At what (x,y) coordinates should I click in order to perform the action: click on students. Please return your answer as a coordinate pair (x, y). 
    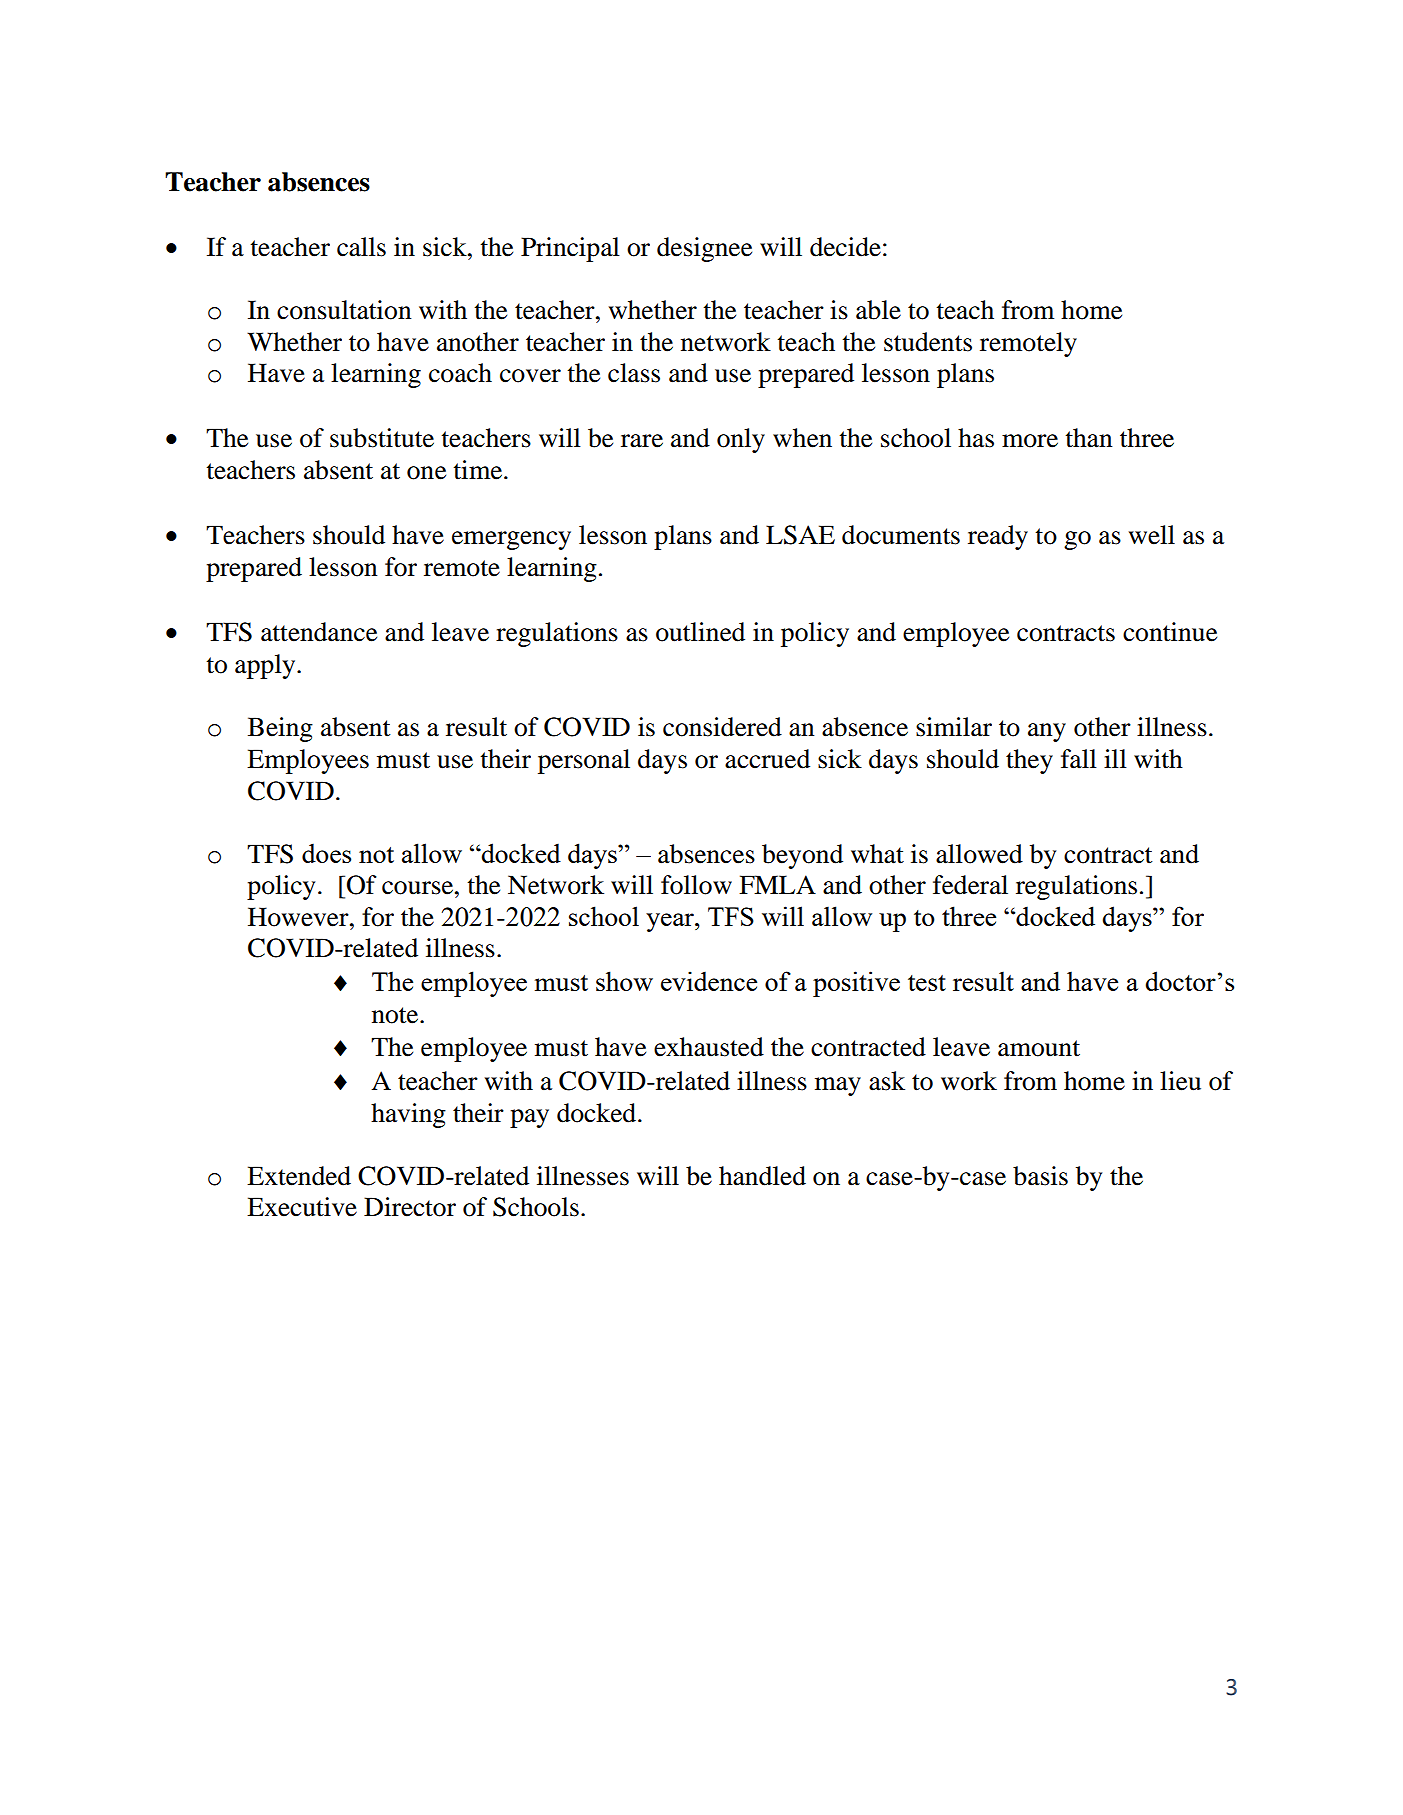
    Looking at the image, I should click on (928, 342).
